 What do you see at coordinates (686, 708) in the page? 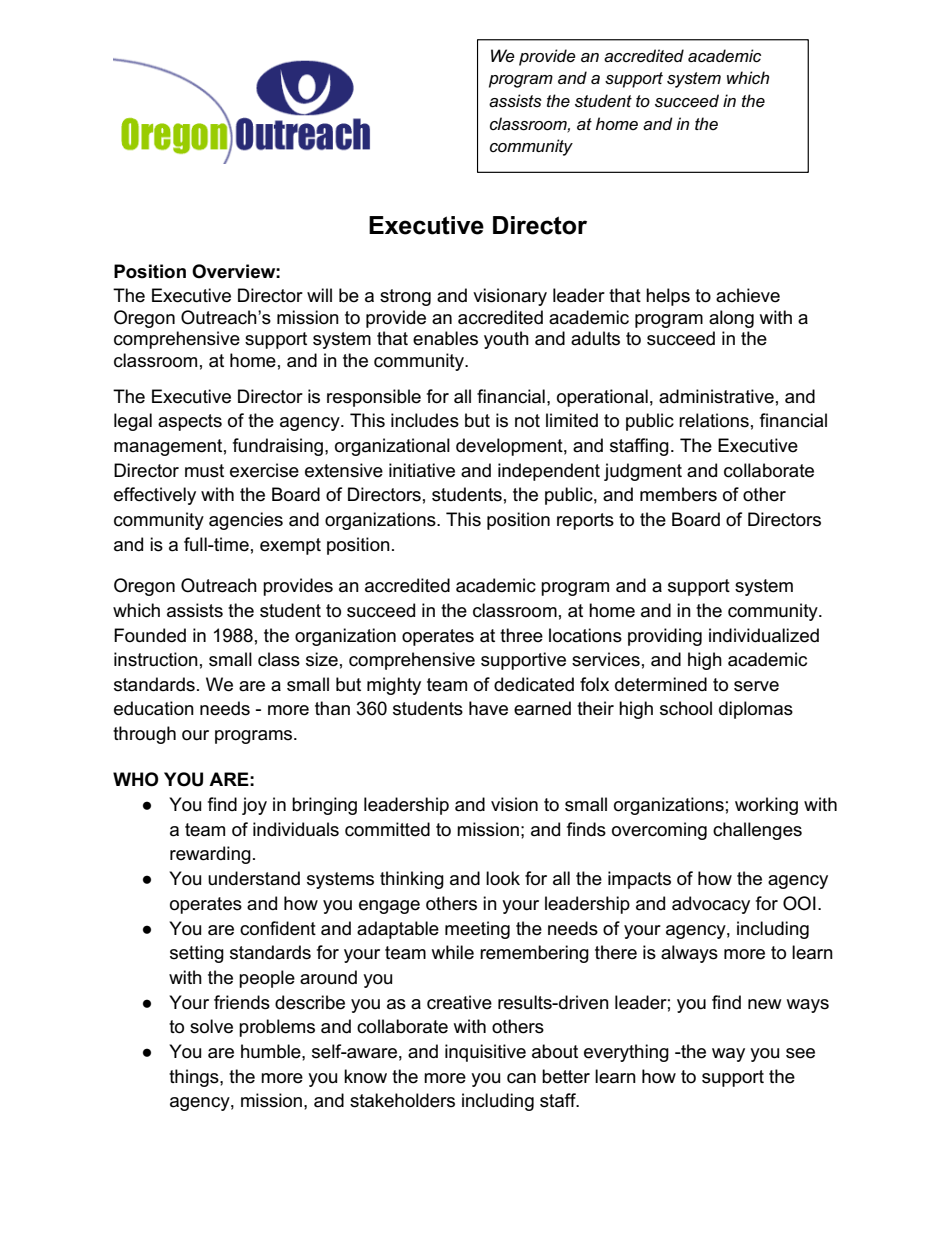
I see `school` at bounding box center [686, 708].
